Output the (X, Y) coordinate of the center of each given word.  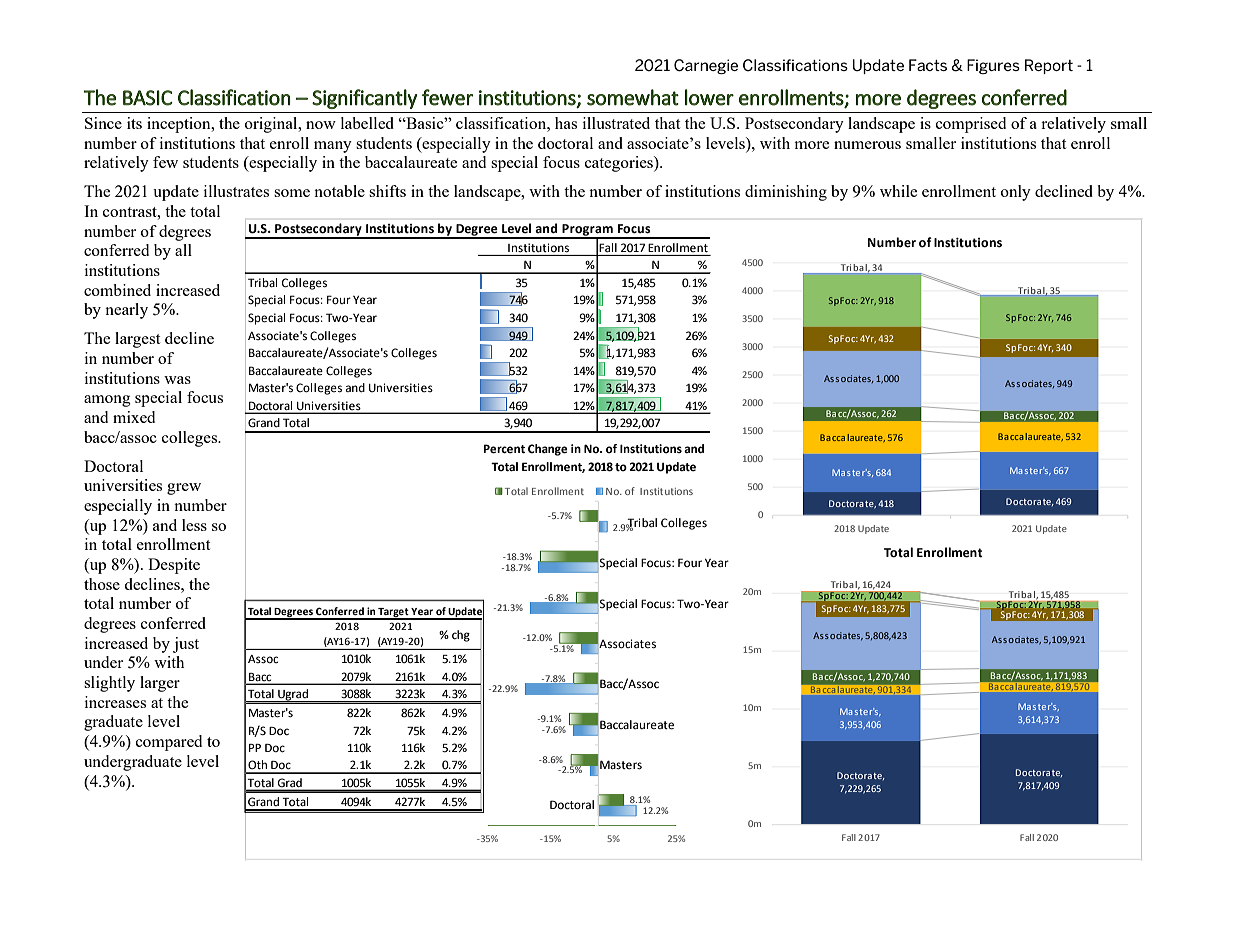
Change (548, 450)
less (194, 525)
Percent (504, 449)
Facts (928, 65)
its (134, 123)
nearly (126, 311)
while (898, 191)
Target (393, 613)
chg (461, 636)
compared (169, 743)
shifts (387, 191)
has (566, 123)
